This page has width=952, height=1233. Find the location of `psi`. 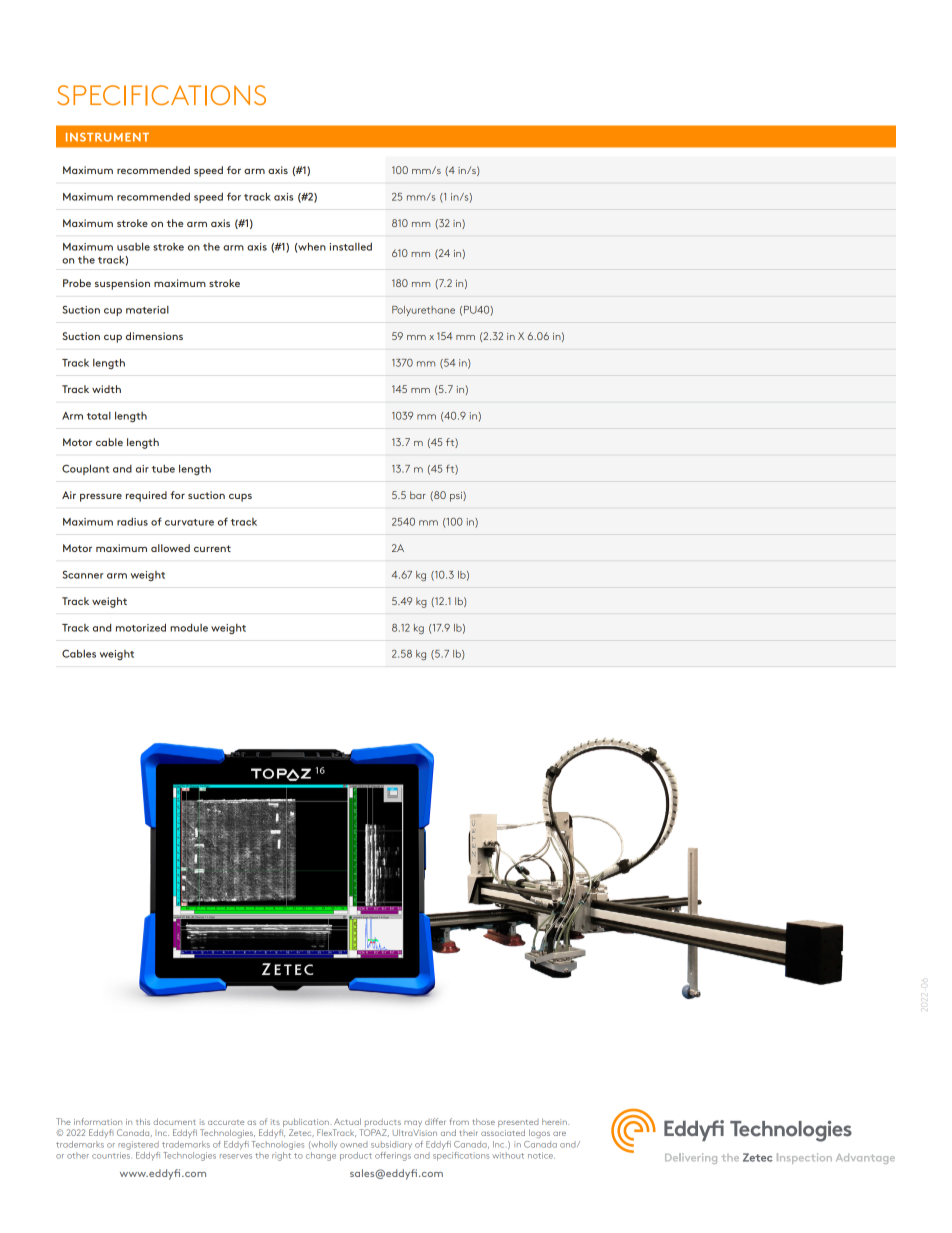

psi is located at coordinates (457, 496).
